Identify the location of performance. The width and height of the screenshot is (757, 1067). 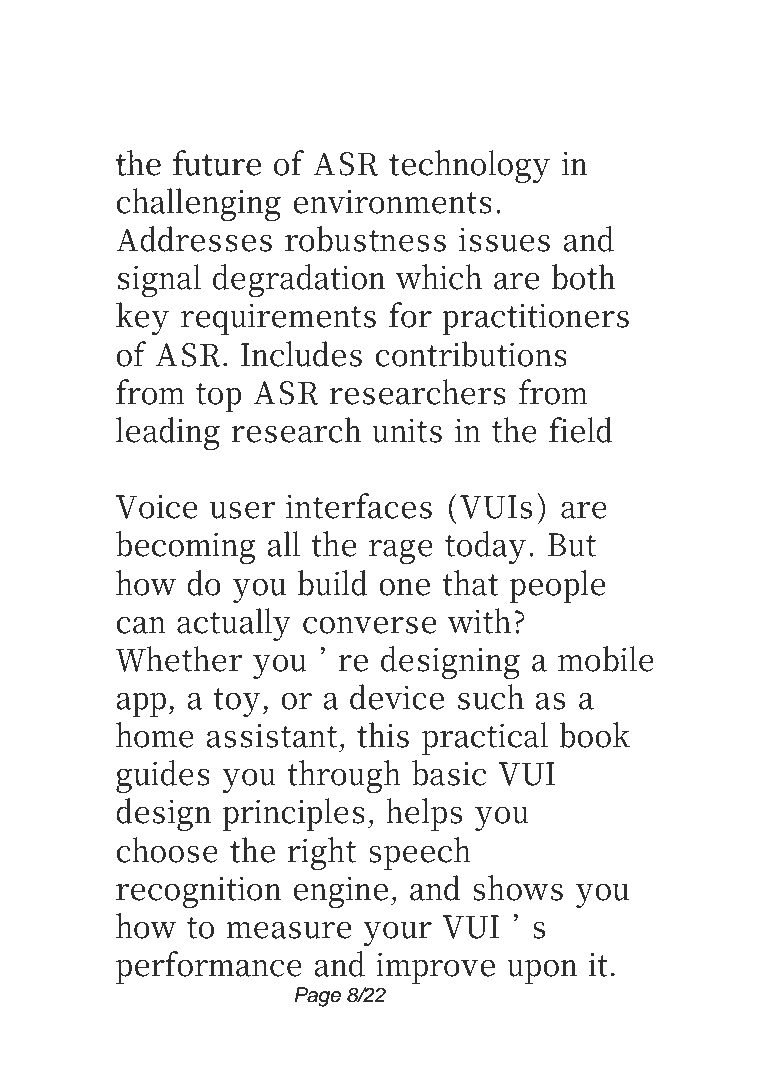
(209, 967).
